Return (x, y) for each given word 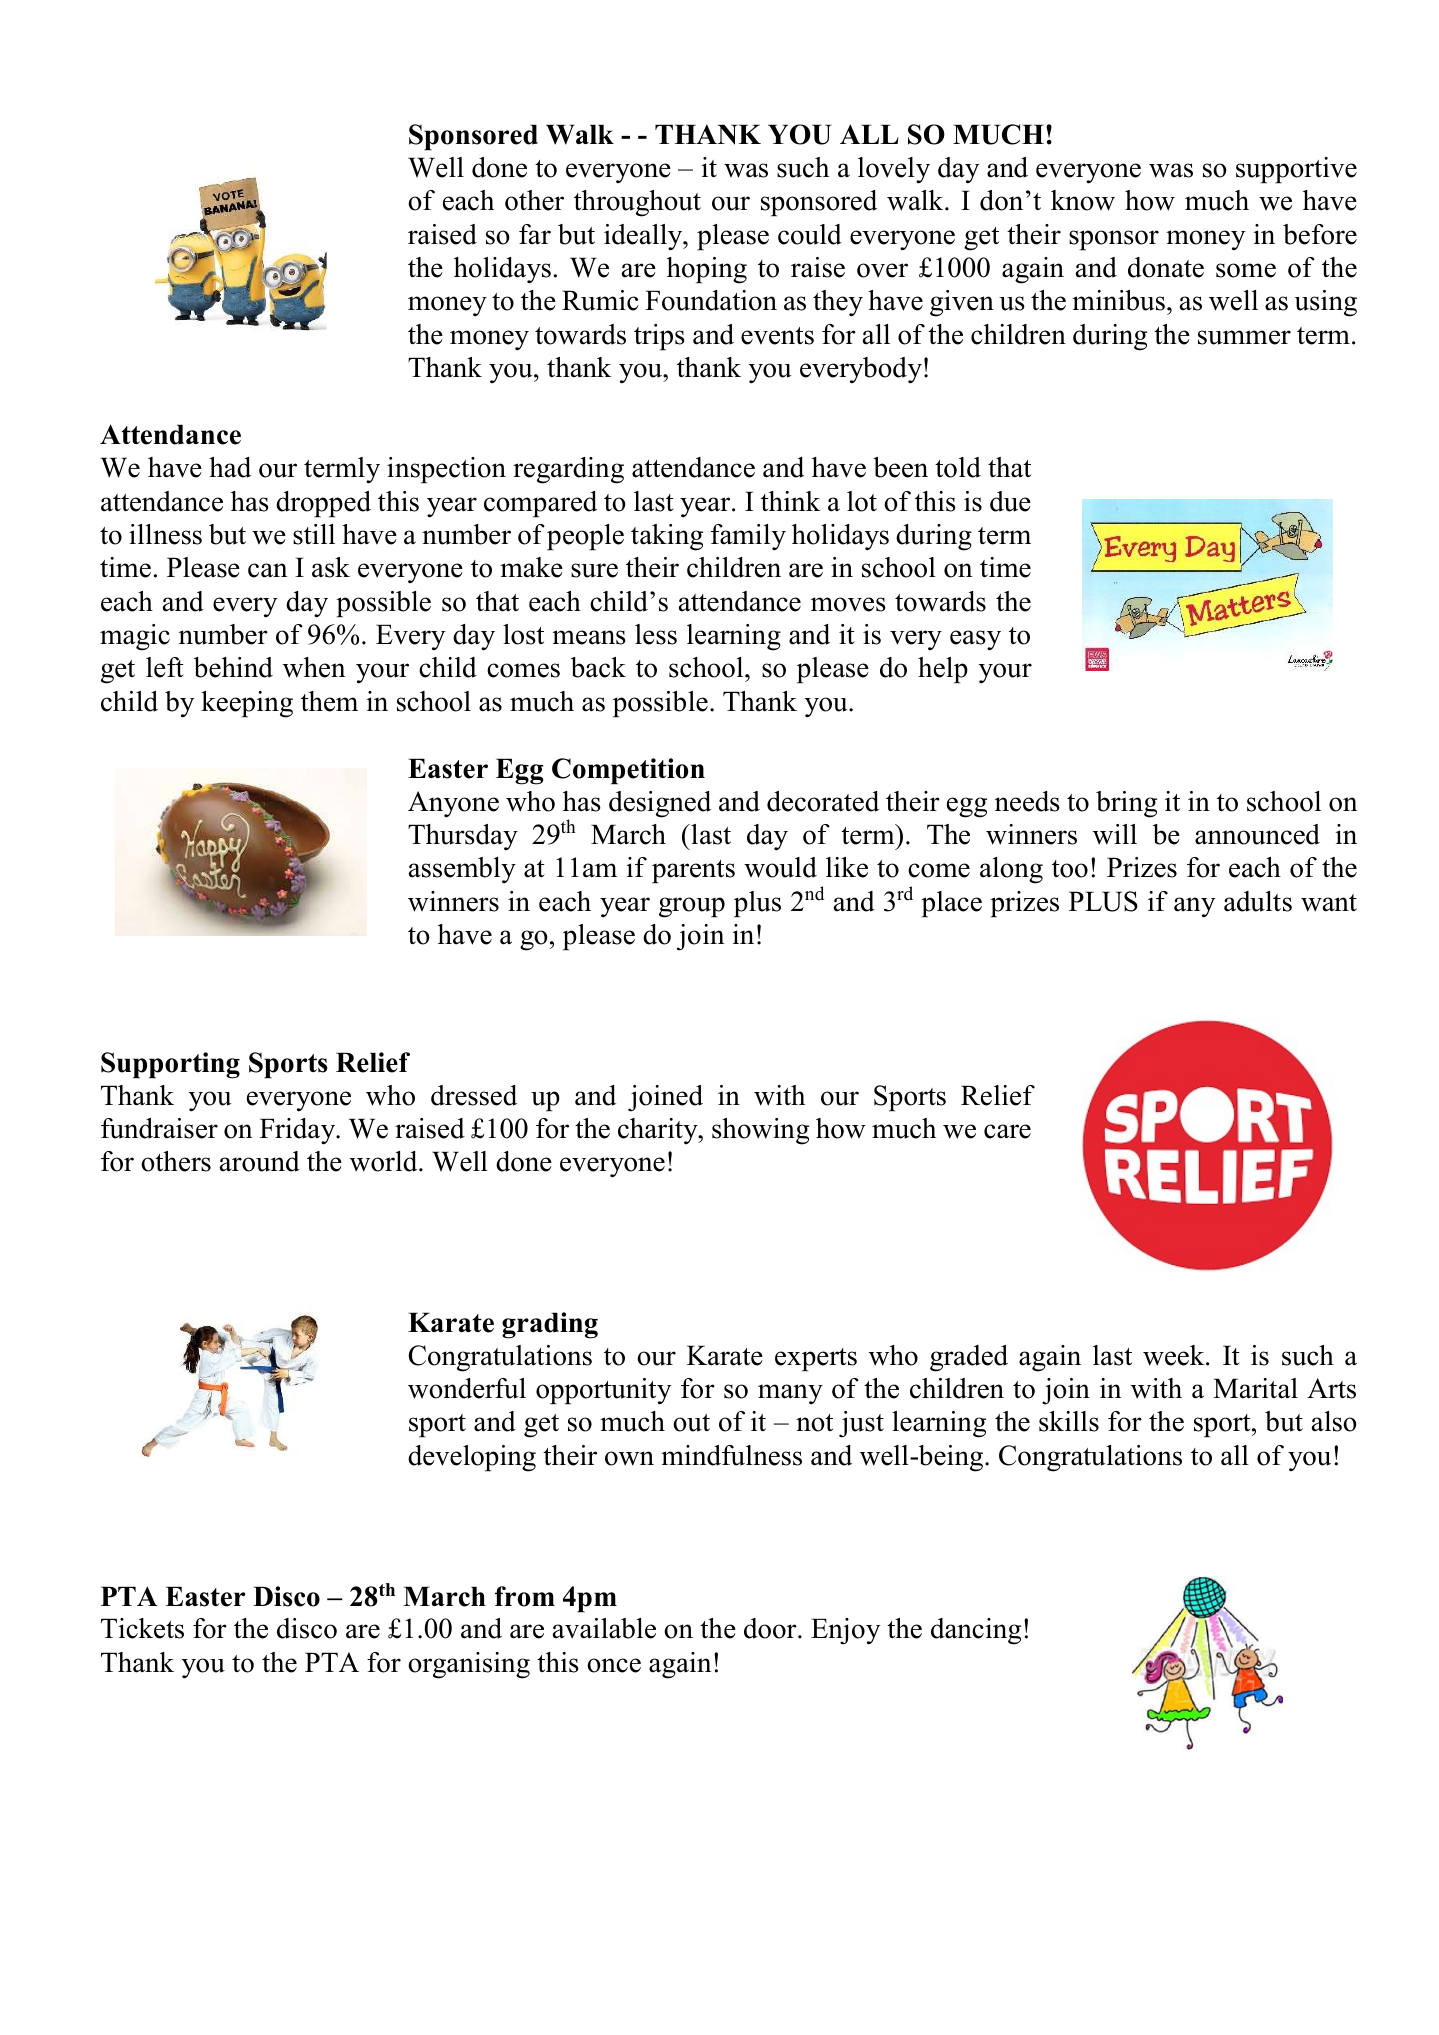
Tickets (142, 1628)
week (1175, 1355)
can (268, 570)
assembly (462, 870)
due (1010, 501)
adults (1258, 901)
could (810, 234)
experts (816, 1360)
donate (1166, 267)
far (535, 234)
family (748, 537)
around (260, 1161)
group (692, 907)
